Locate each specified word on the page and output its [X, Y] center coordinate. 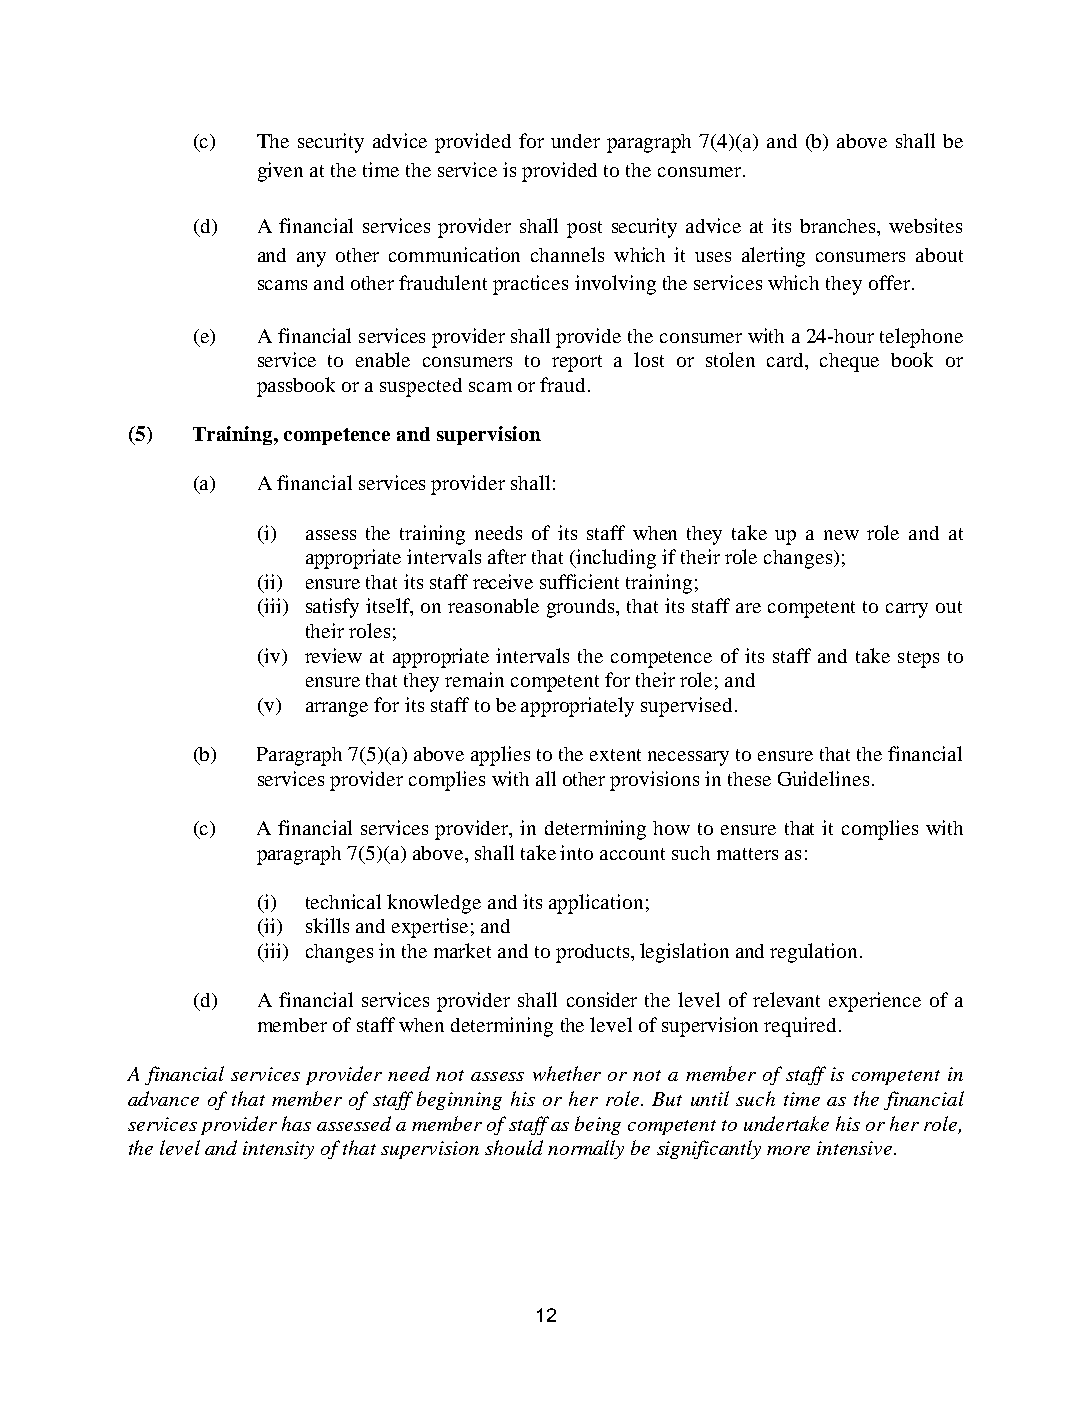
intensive [856, 1148]
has [296, 1123]
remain [474, 679]
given [280, 172]
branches [839, 226]
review [333, 655]
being [598, 1125]
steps [918, 659]
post [584, 229]
